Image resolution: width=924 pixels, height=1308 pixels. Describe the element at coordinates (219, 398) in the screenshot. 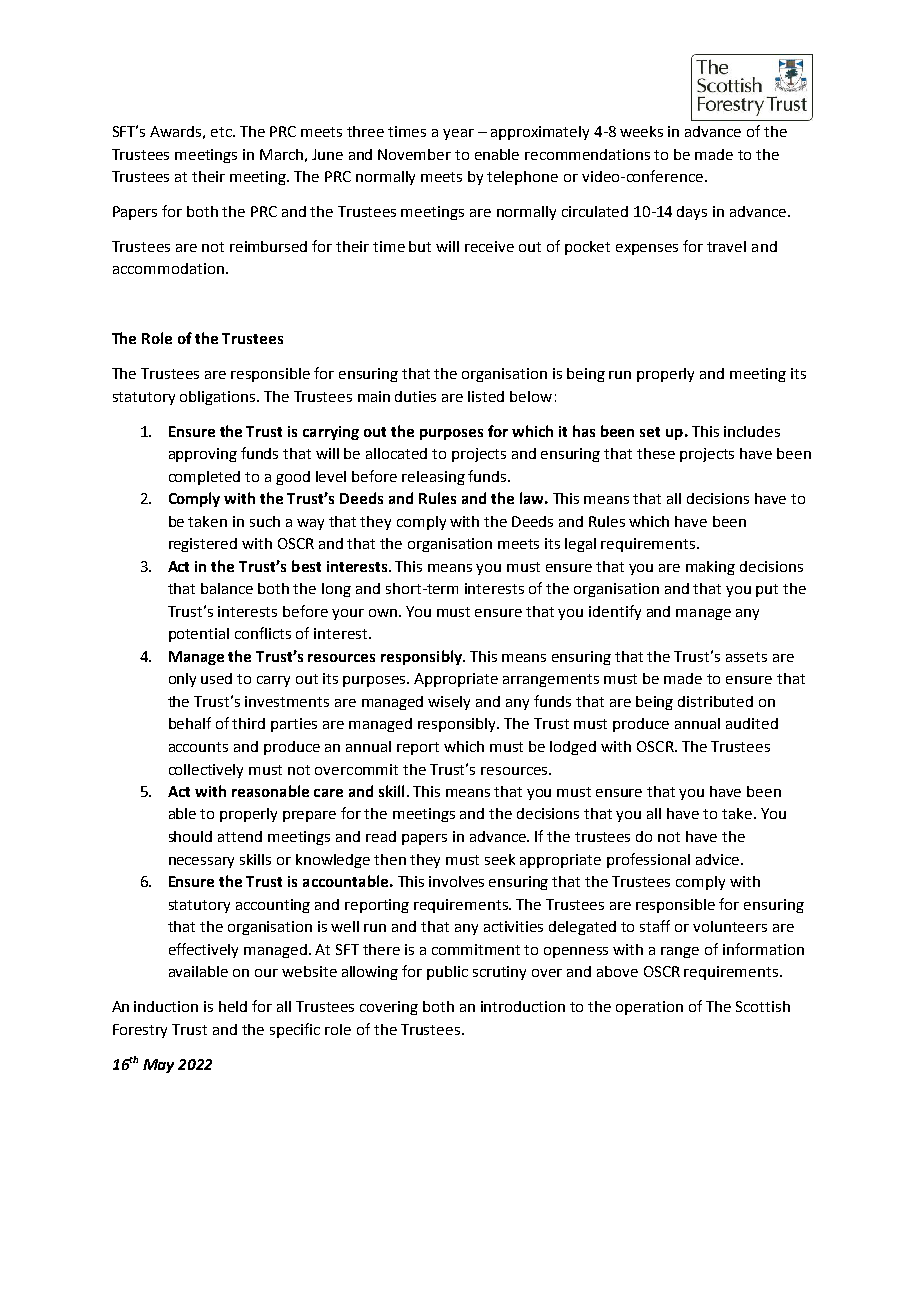

I see `obligations` at that location.
